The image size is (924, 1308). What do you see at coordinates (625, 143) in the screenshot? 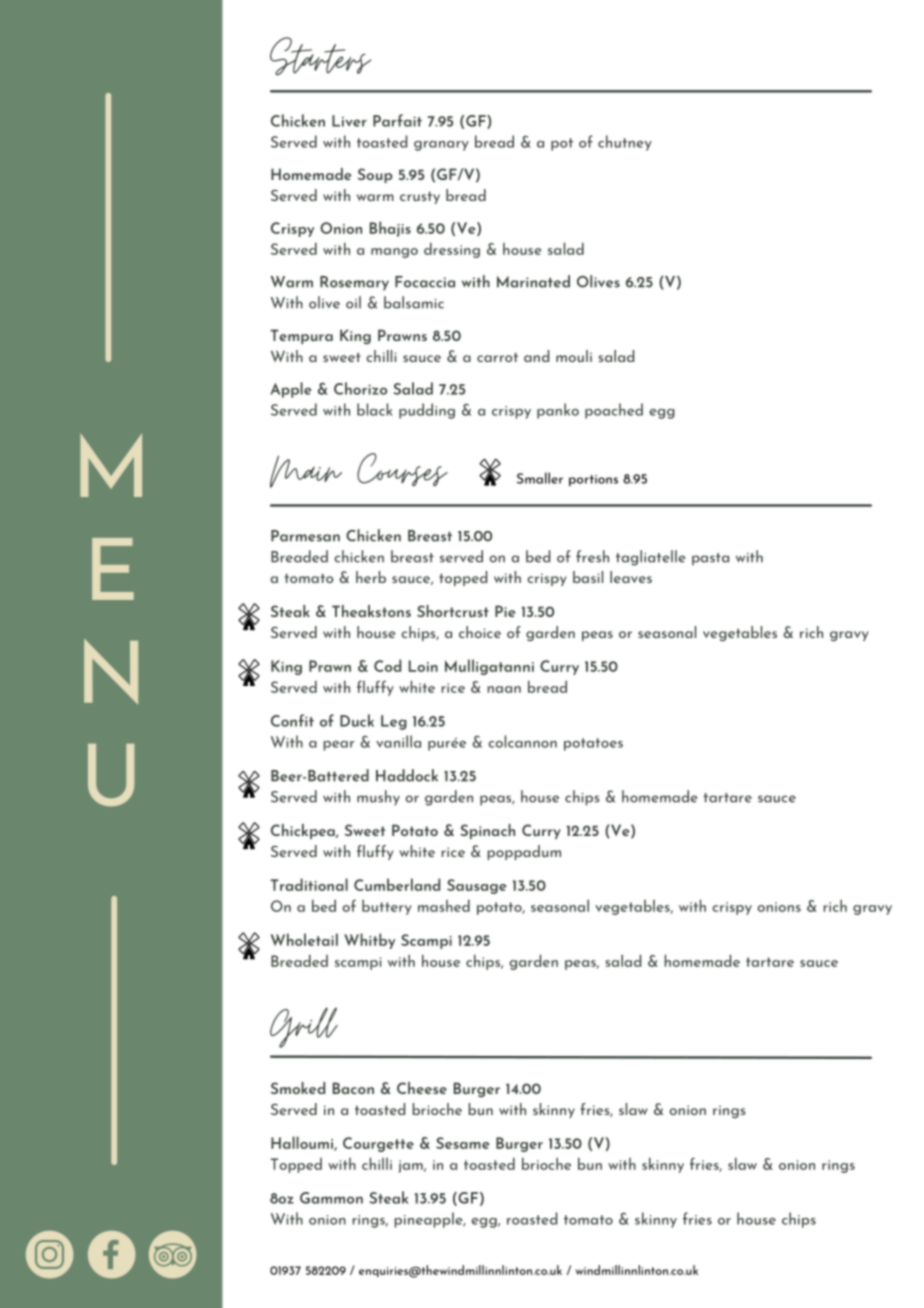
I see `chutney` at bounding box center [625, 143].
